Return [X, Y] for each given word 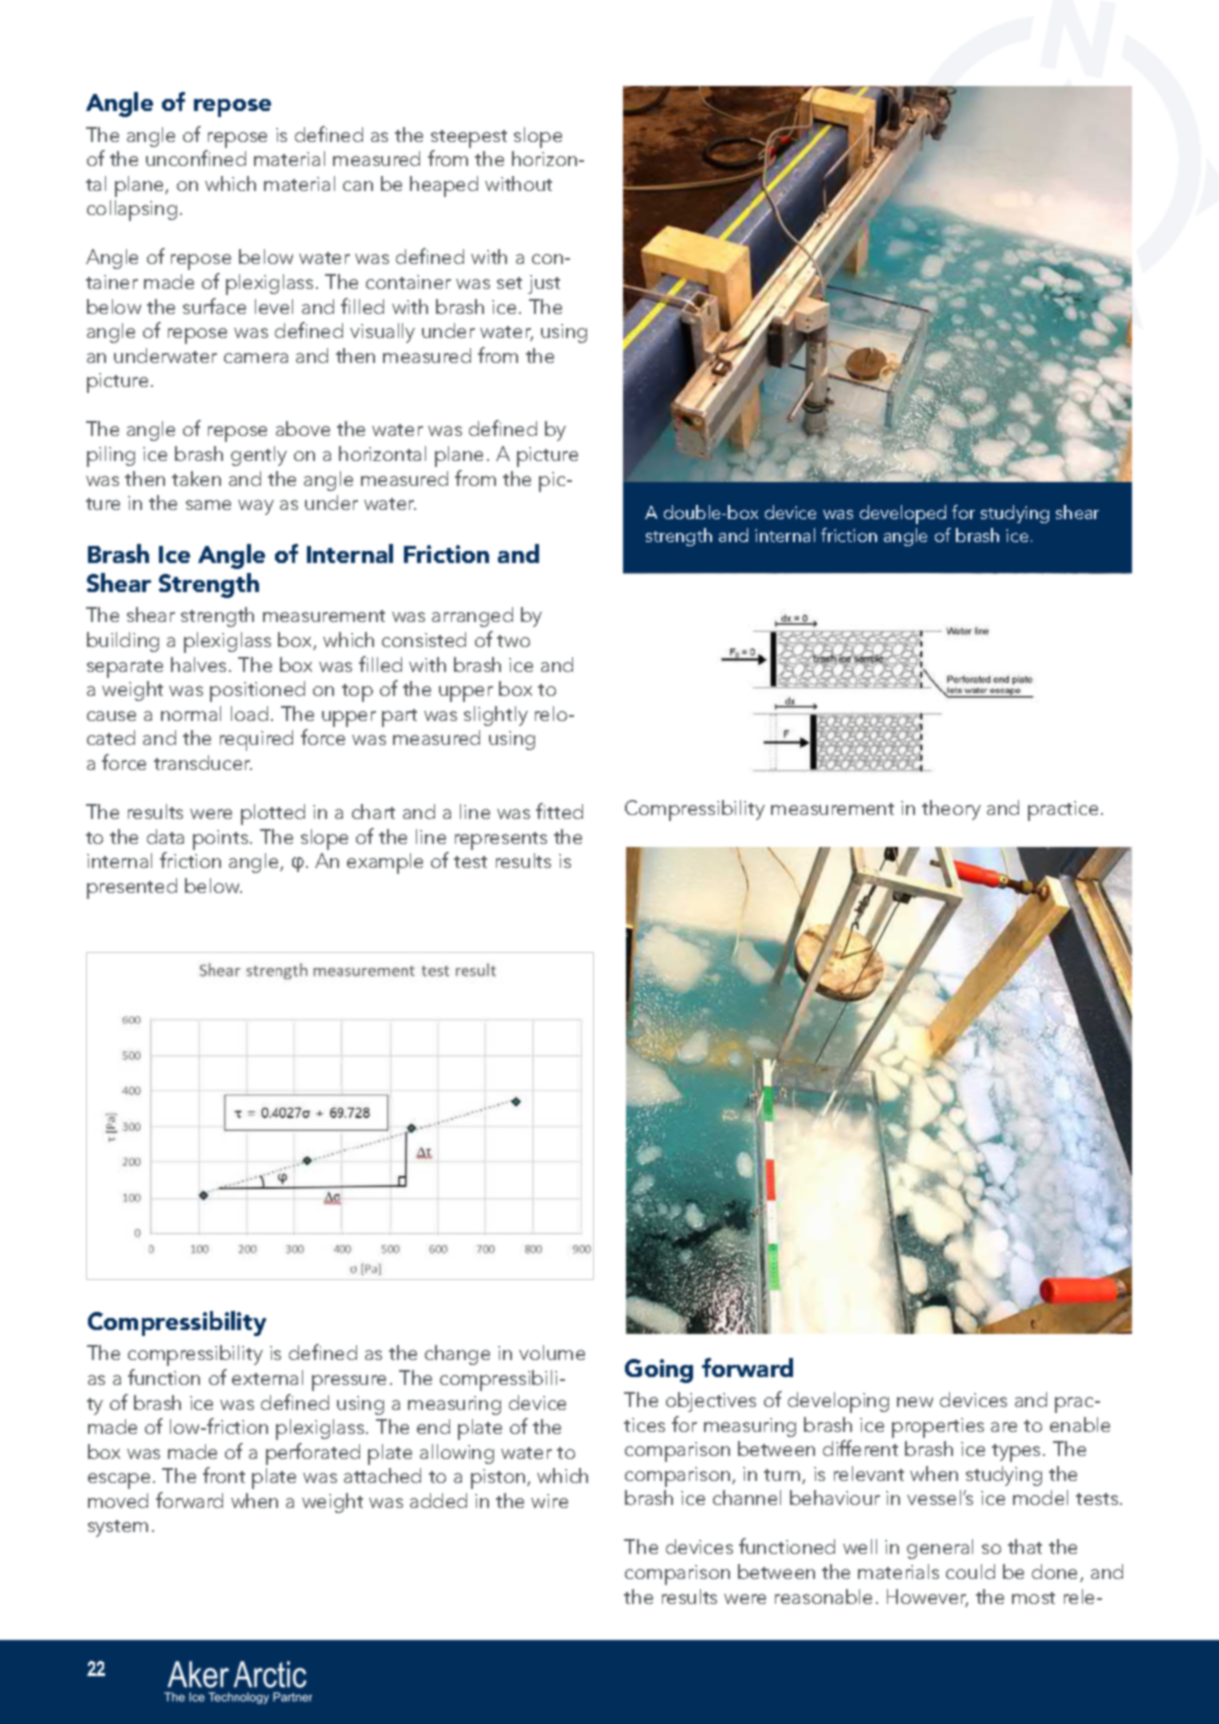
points [222, 840]
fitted [559, 811]
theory [951, 810]
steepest [469, 139]
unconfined [196, 158]
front [224, 1475]
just [544, 284]
